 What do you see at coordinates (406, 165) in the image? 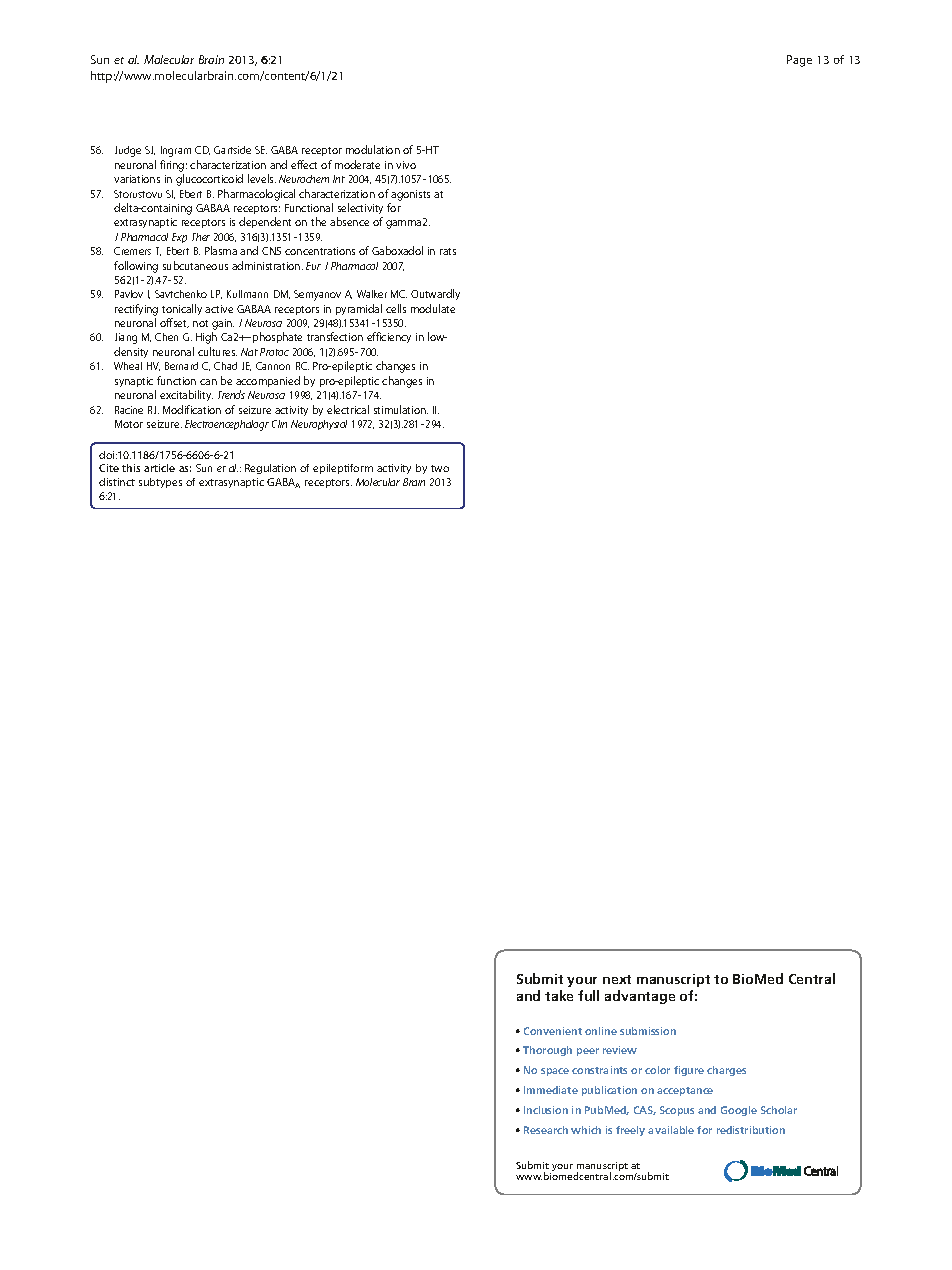
I see `vivo` at bounding box center [406, 165].
